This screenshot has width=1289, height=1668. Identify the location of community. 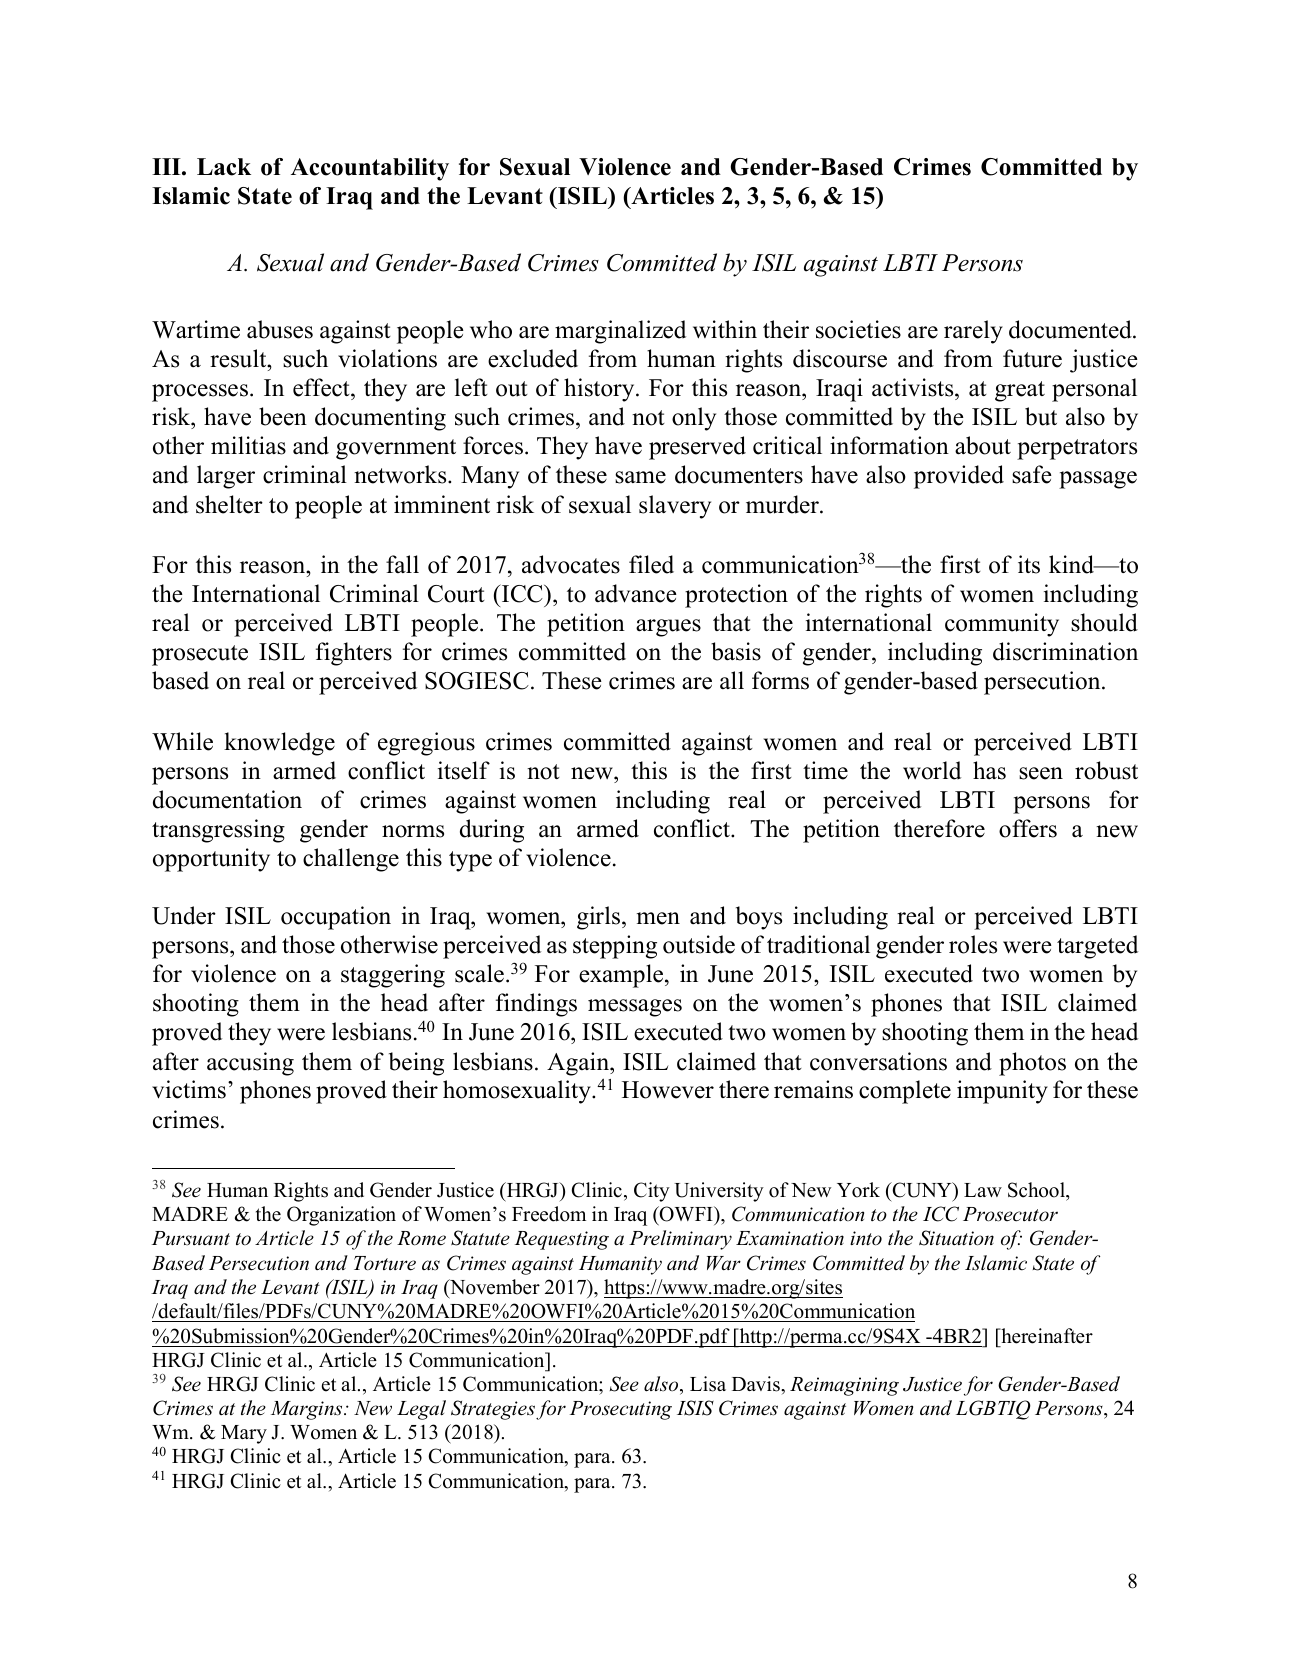
(1002, 625).
